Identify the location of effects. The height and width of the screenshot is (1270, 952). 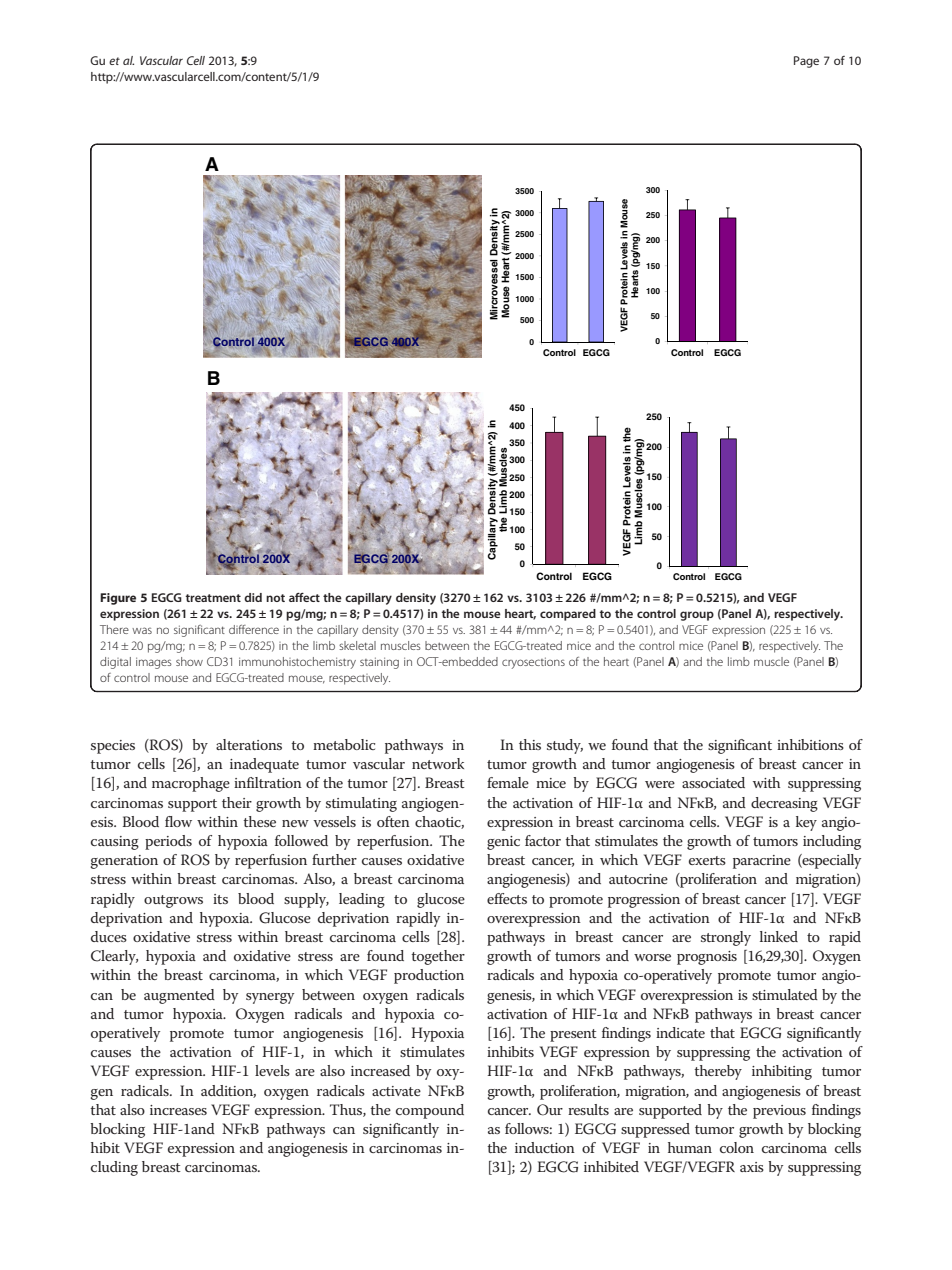
(507, 898).
